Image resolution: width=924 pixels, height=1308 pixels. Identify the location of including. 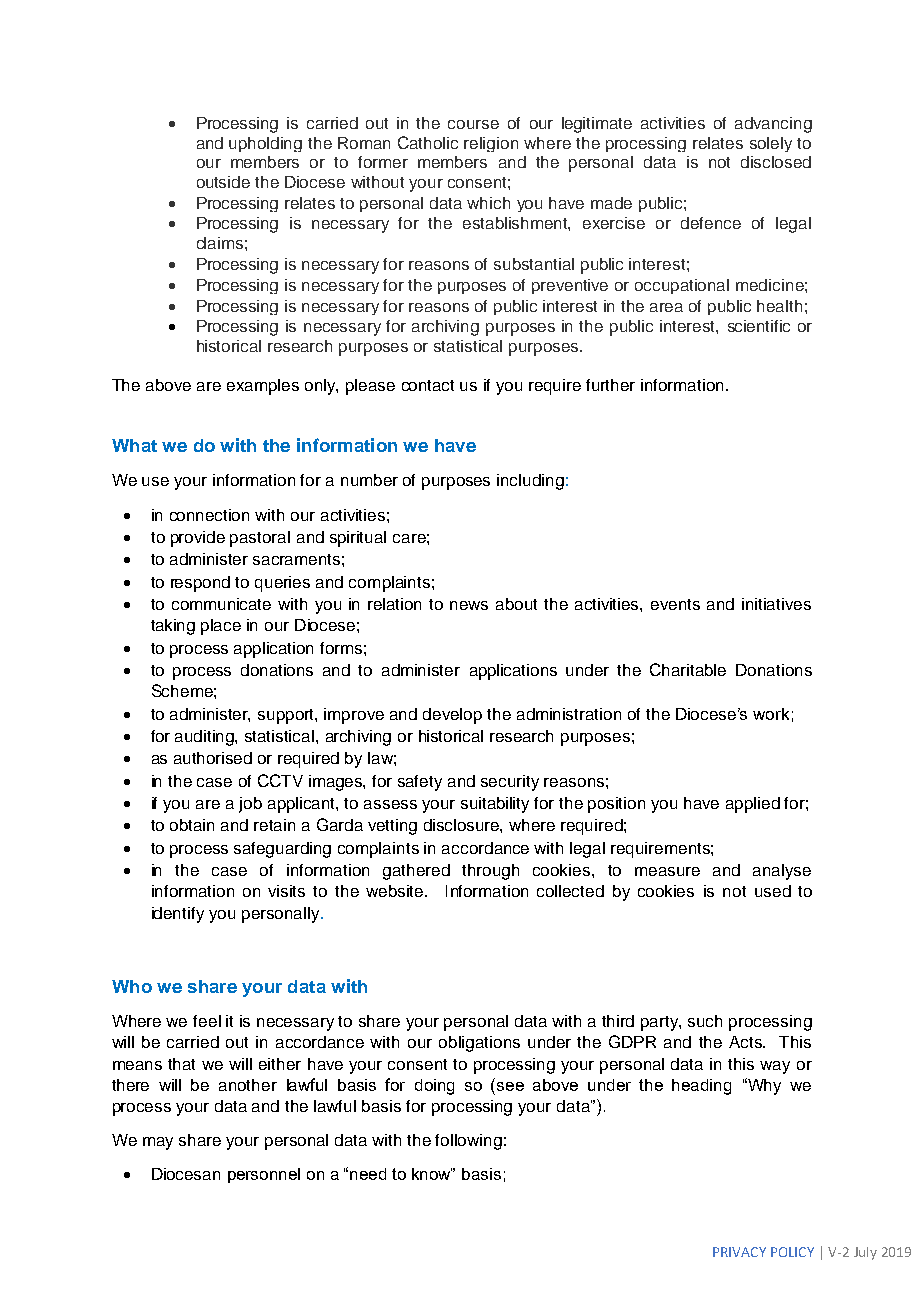
(530, 482).
